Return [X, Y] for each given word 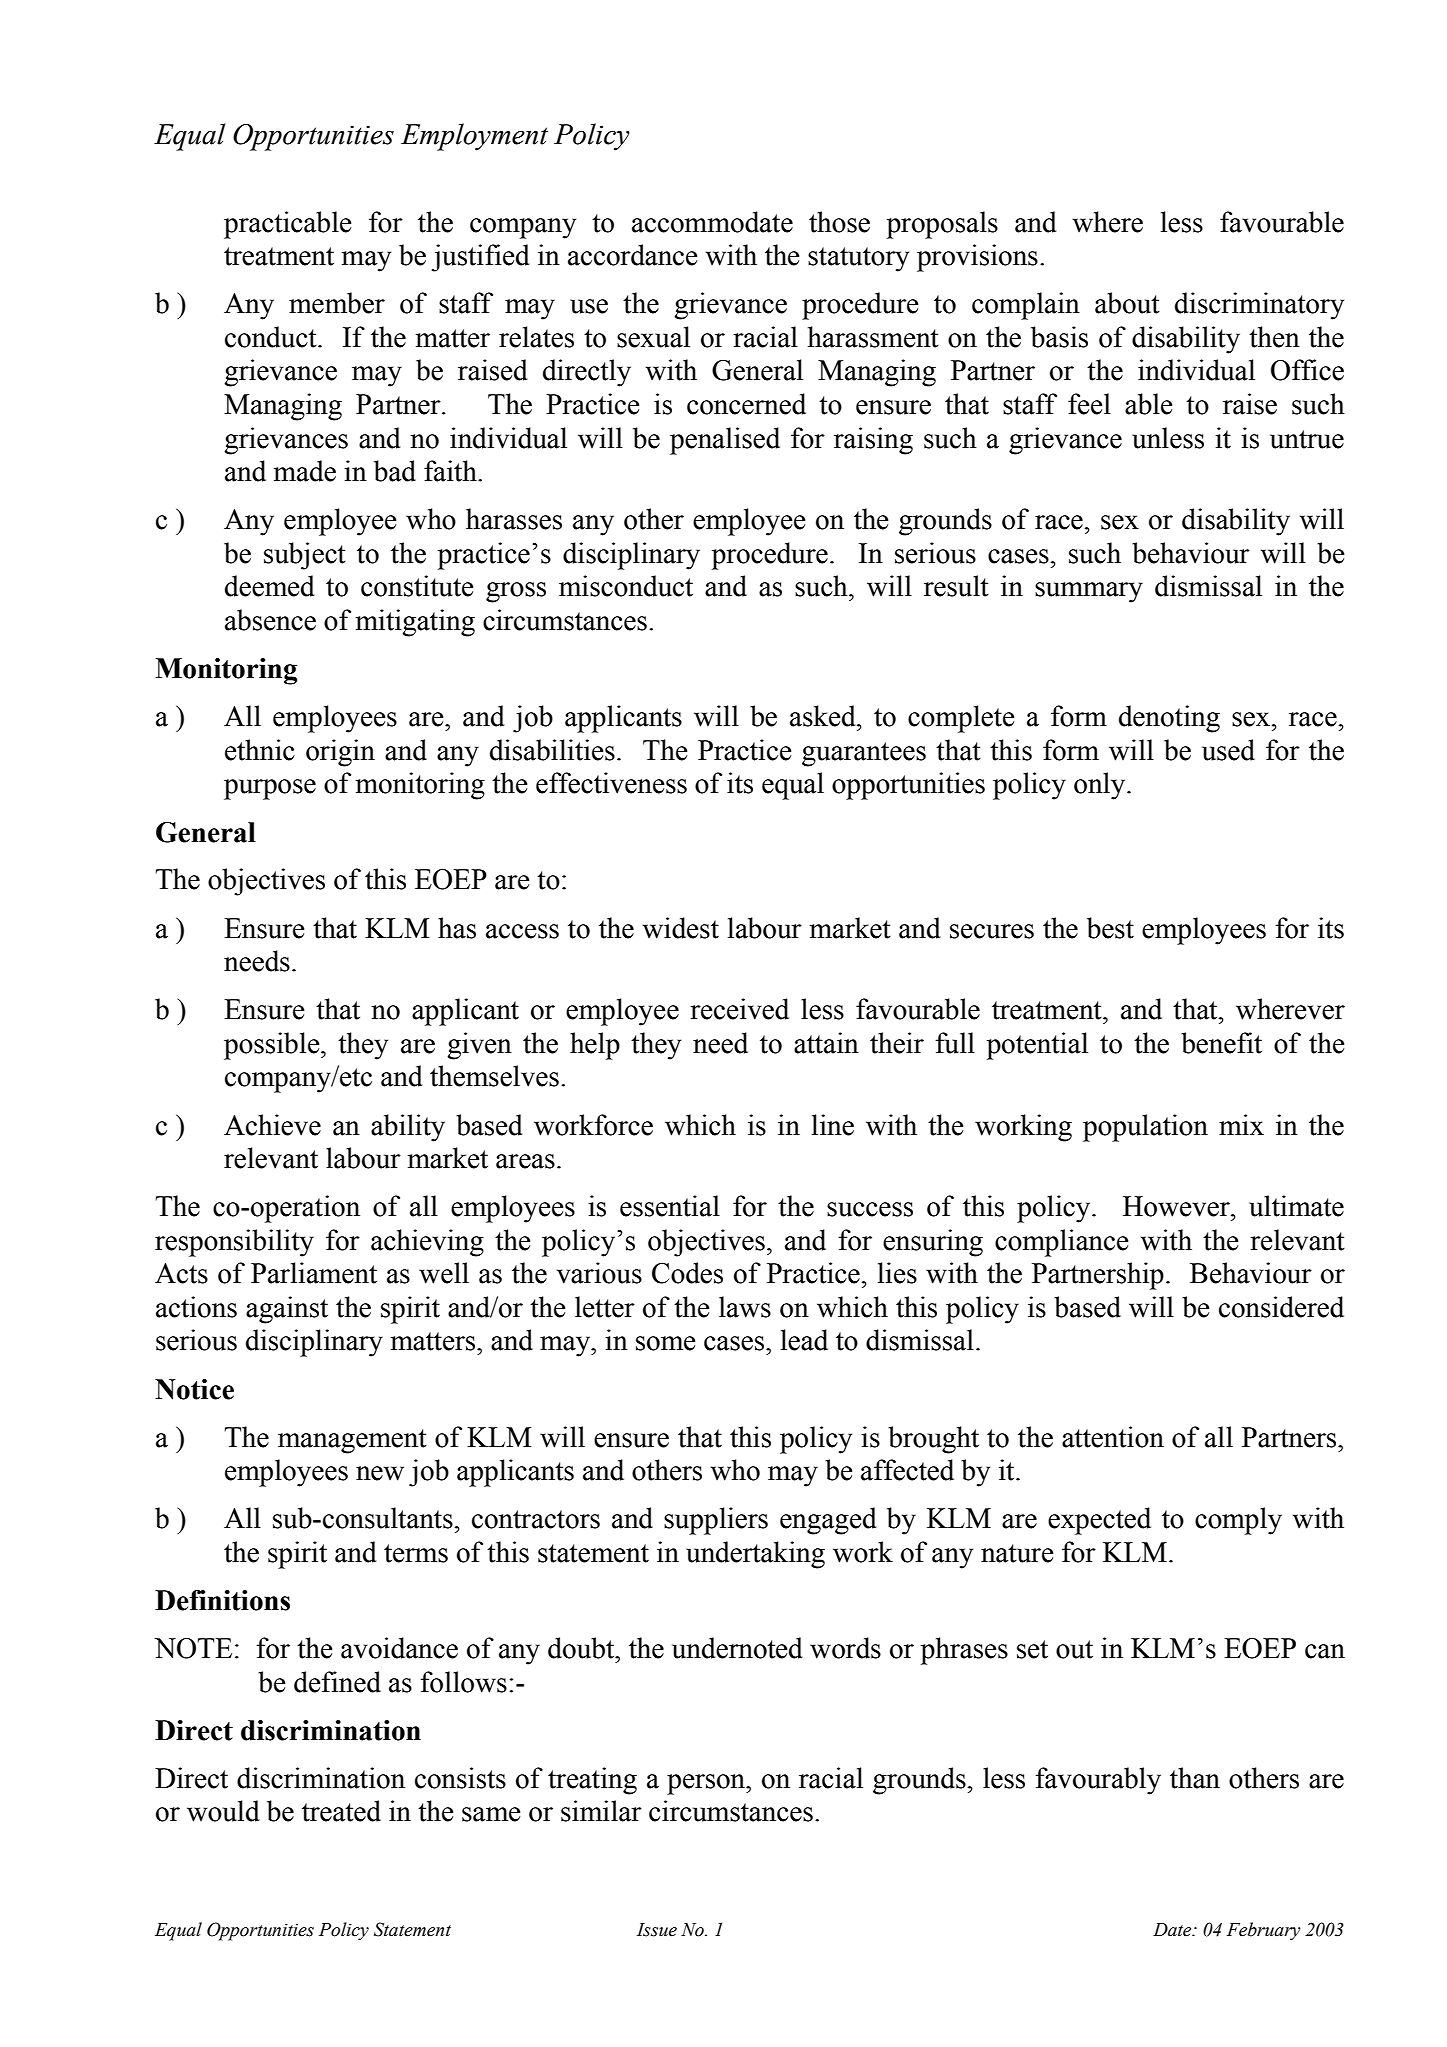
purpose [270, 789]
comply [1238, 1521]
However [1177, 1206]
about [1127, 303]
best [1110, 928]
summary [1089, 592]
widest [681, 928]
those [839, 222]
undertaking [755, 1555]
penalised [725, 441]
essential [670, 1206]
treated [341, 1811]
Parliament [314, 1273]
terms [416, 1553]
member [337, 303]
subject [305, 556]
